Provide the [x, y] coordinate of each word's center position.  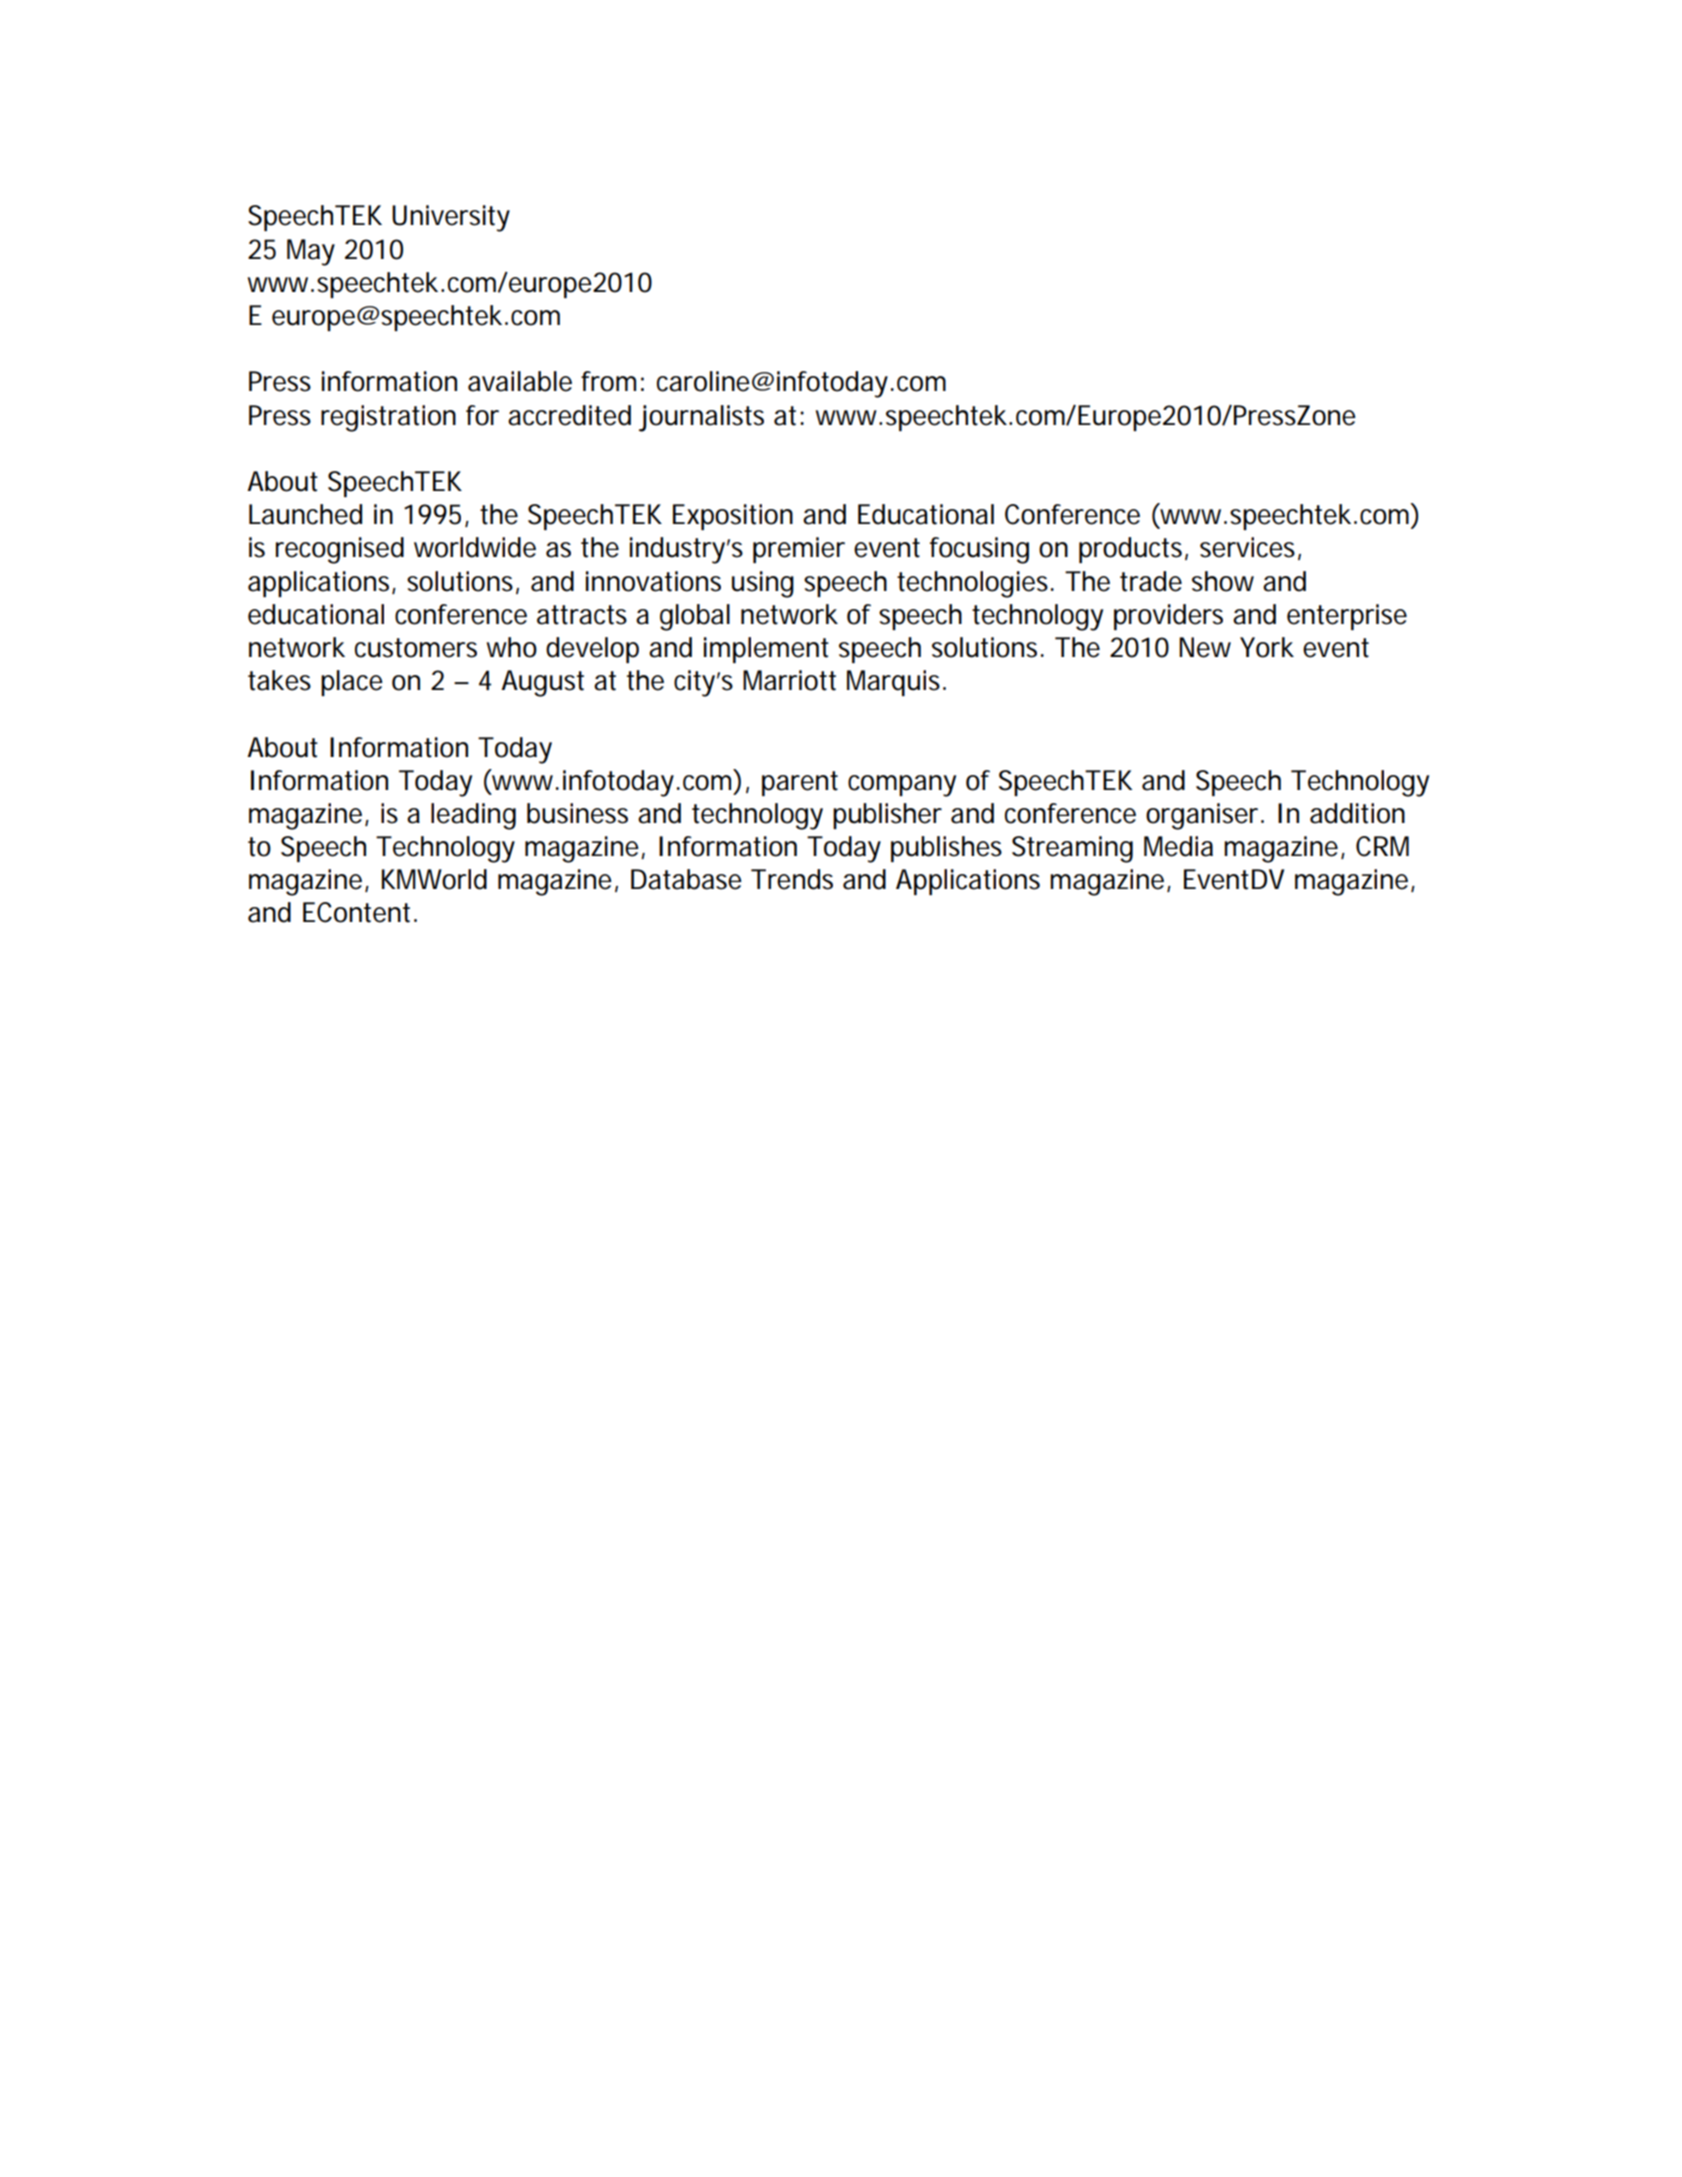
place [352, 683]
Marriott [789, 680]
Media [1178, 846]
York [1267, 647]
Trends [792, 879]
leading [473, 816]
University [451, 218]
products [1132, 550]
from [608, 381]
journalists [701, 418]
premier [799, 550]
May [311, 252]
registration [388, 418]
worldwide [475, 547]
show [1223, 581]
